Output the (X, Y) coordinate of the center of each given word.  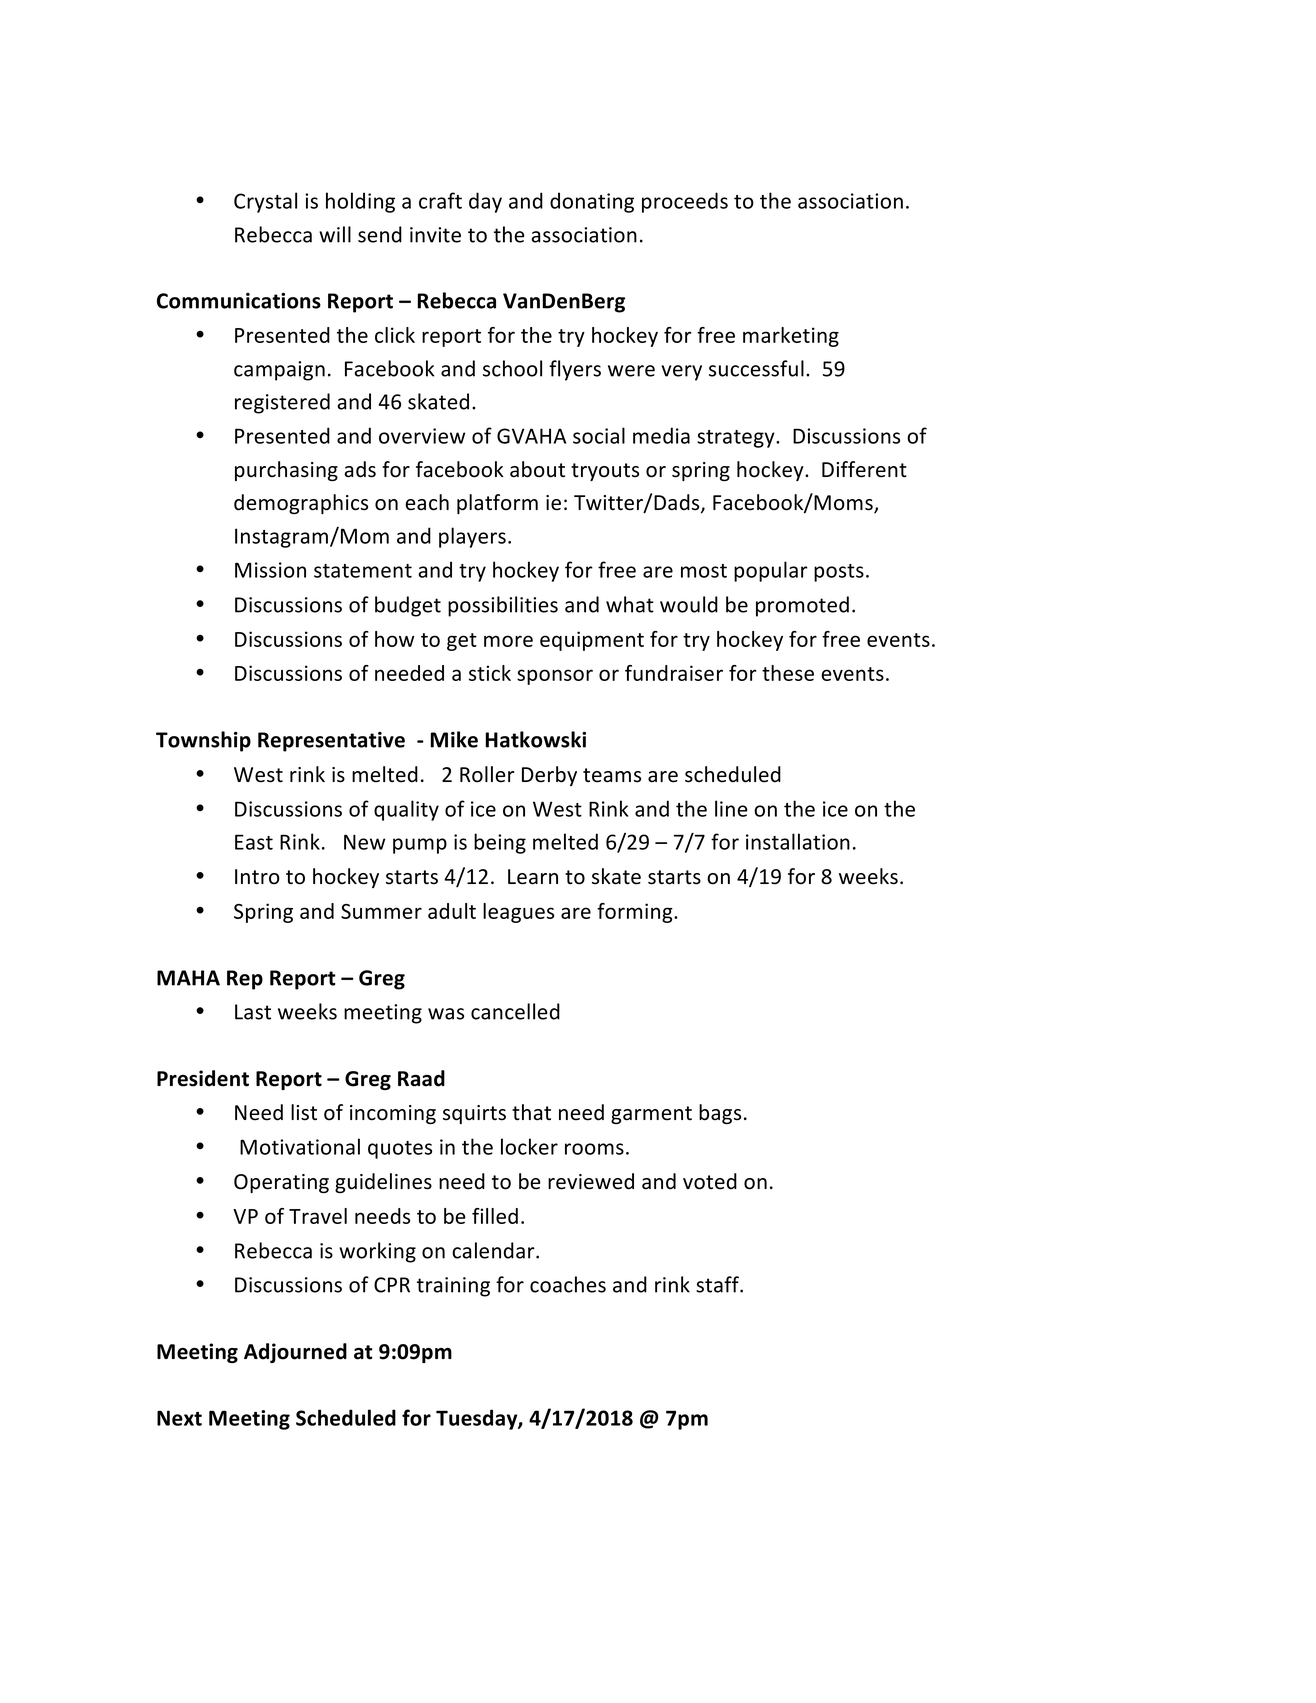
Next (179, 1418)
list (304, 1112)
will (335, 234)
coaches (568, 1284)
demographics (301, 504)
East (254, 842)
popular (771, 571)
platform (497, 504)
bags (720, 1114)
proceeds (685, 202)
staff (718, 1284)
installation (798, 841)
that (531, 1112)
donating (592, 202)
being (500, 843)
